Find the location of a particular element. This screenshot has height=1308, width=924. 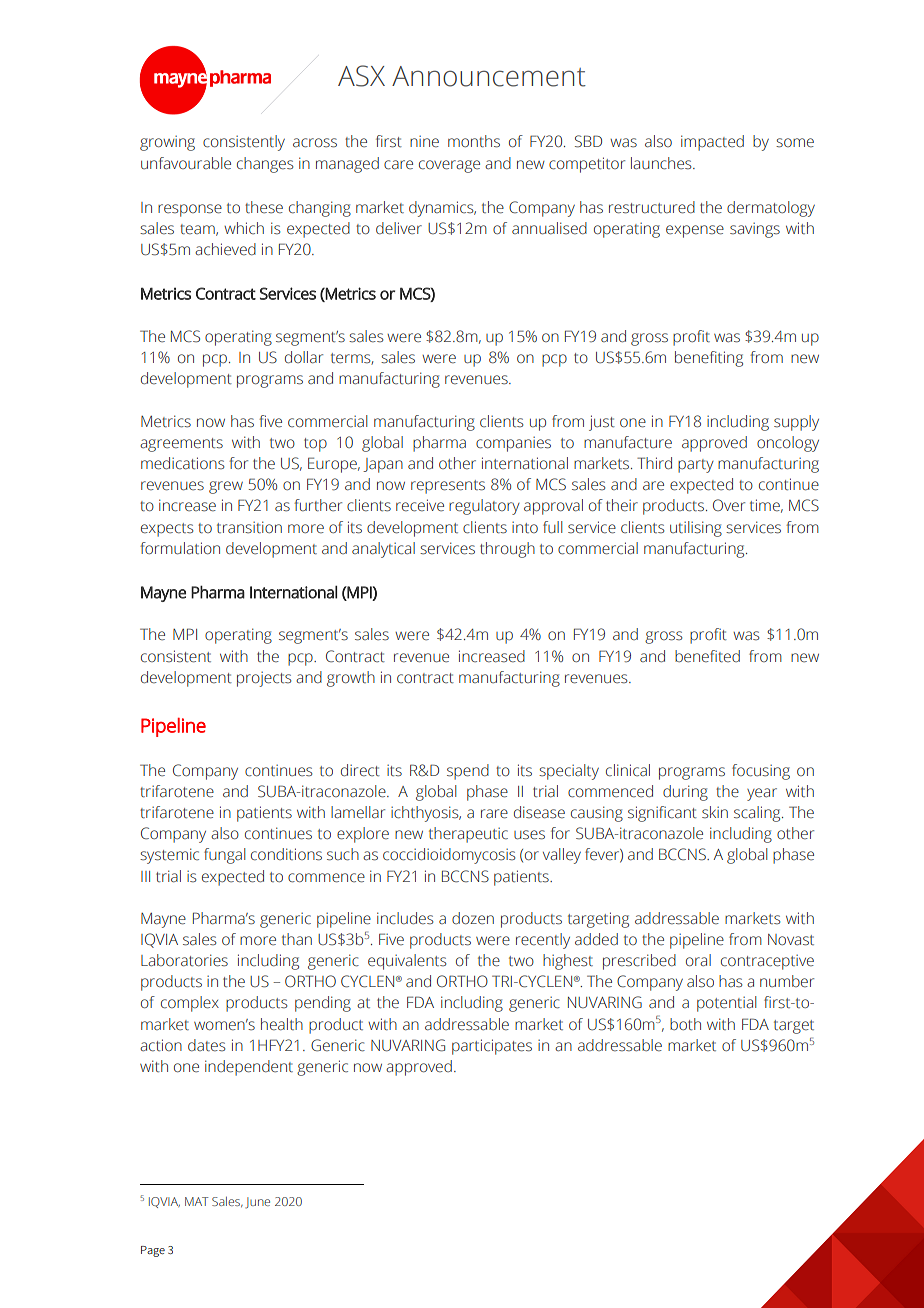

growing is located at coordinates (167, 143).
